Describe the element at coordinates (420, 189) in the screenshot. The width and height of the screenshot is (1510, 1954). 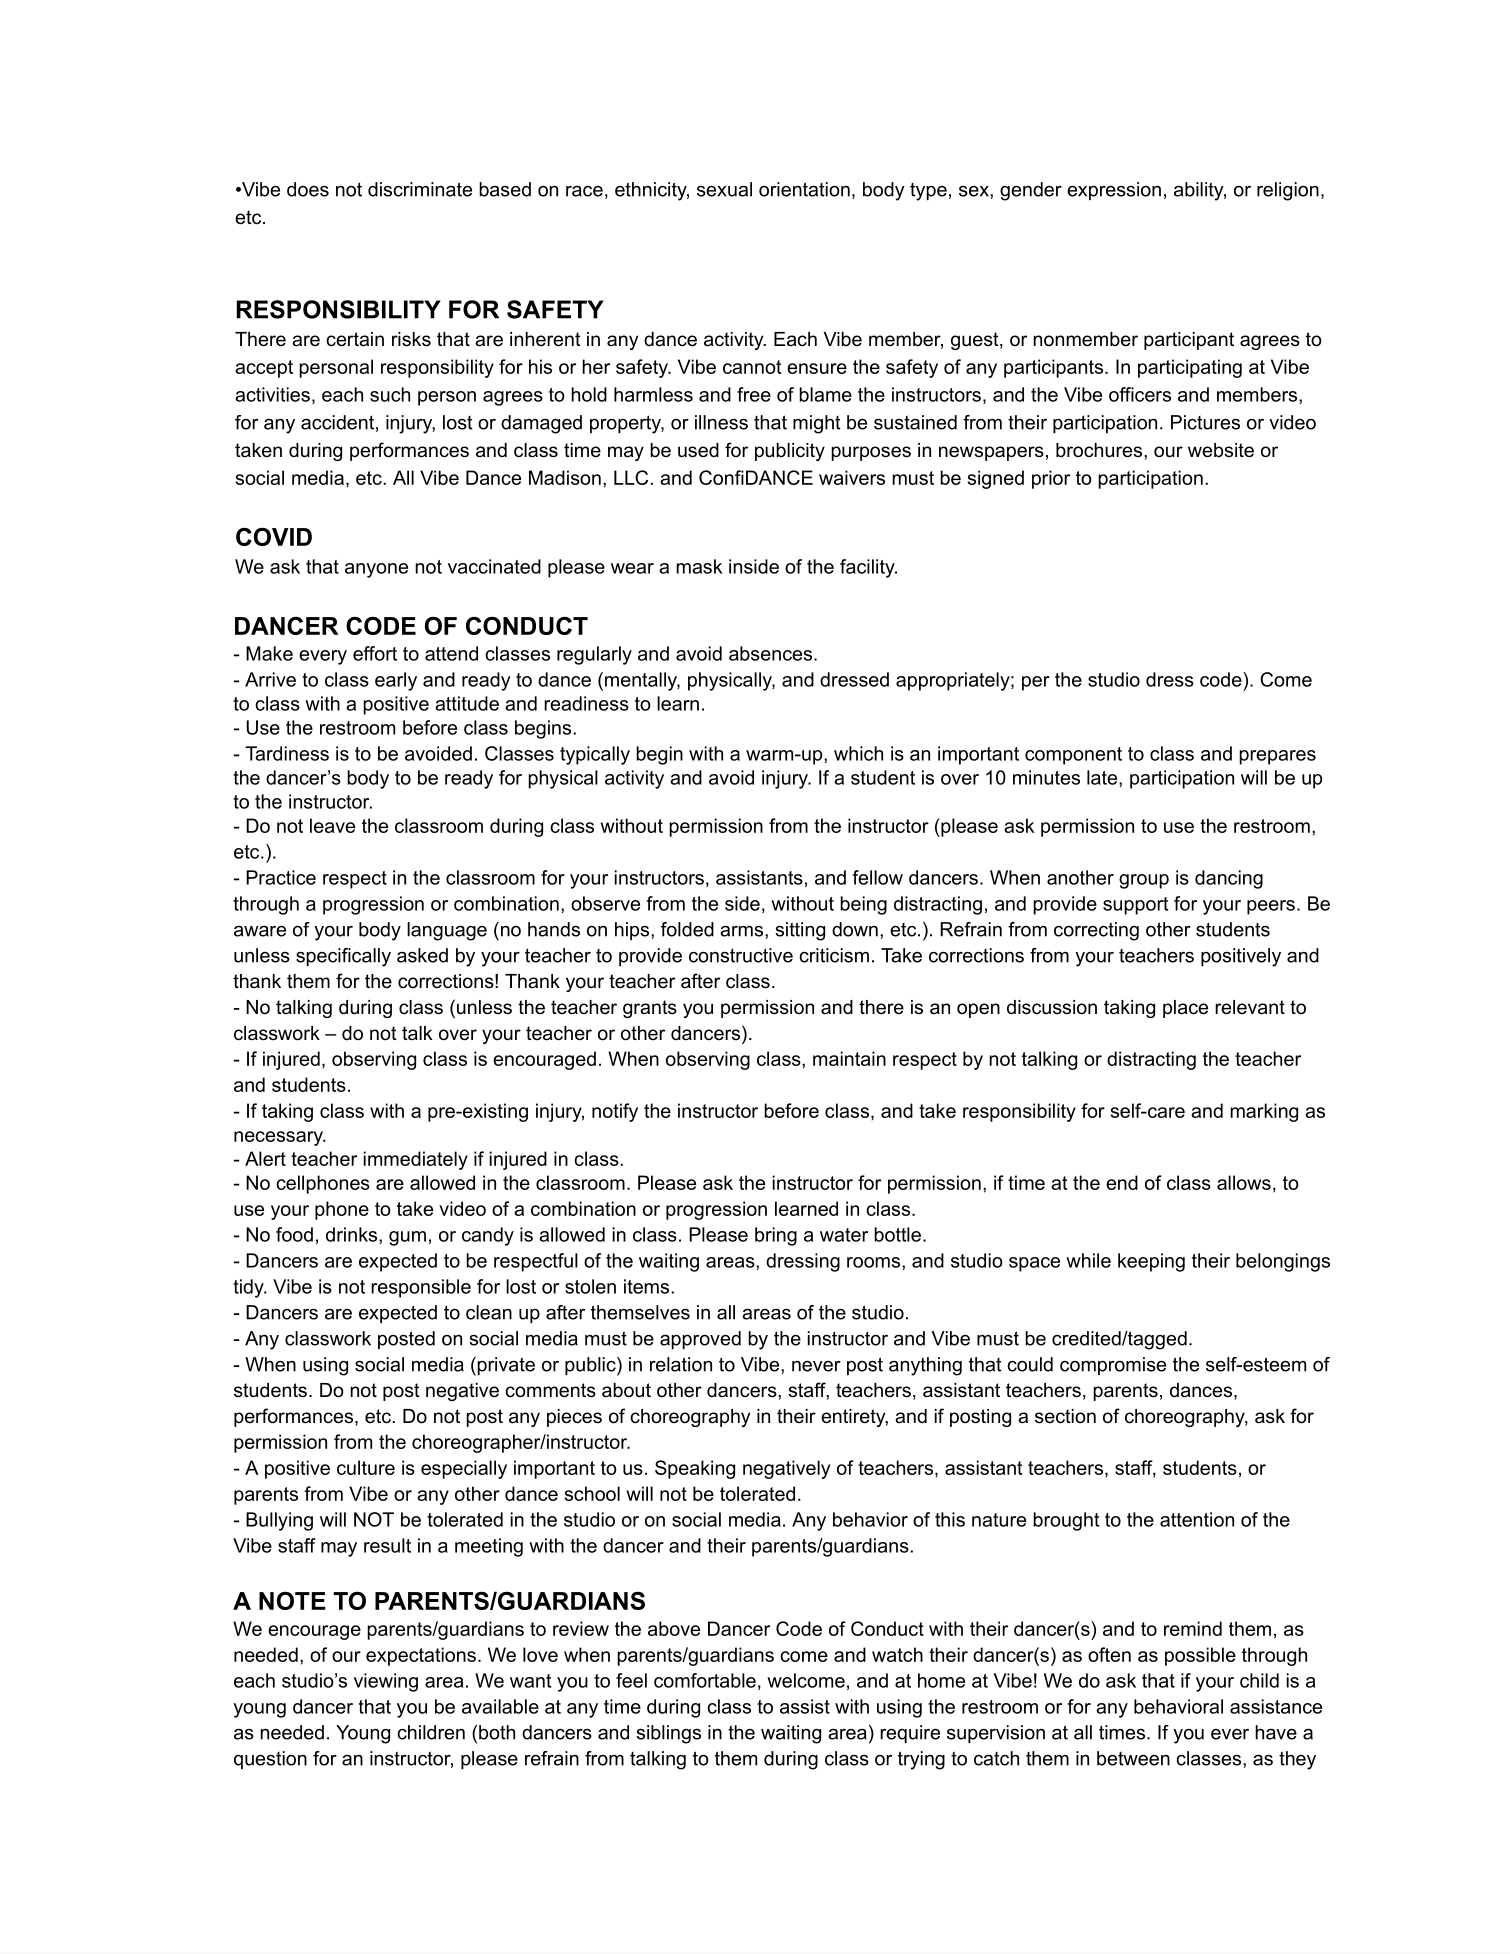
I see `discriminate` at that location.
